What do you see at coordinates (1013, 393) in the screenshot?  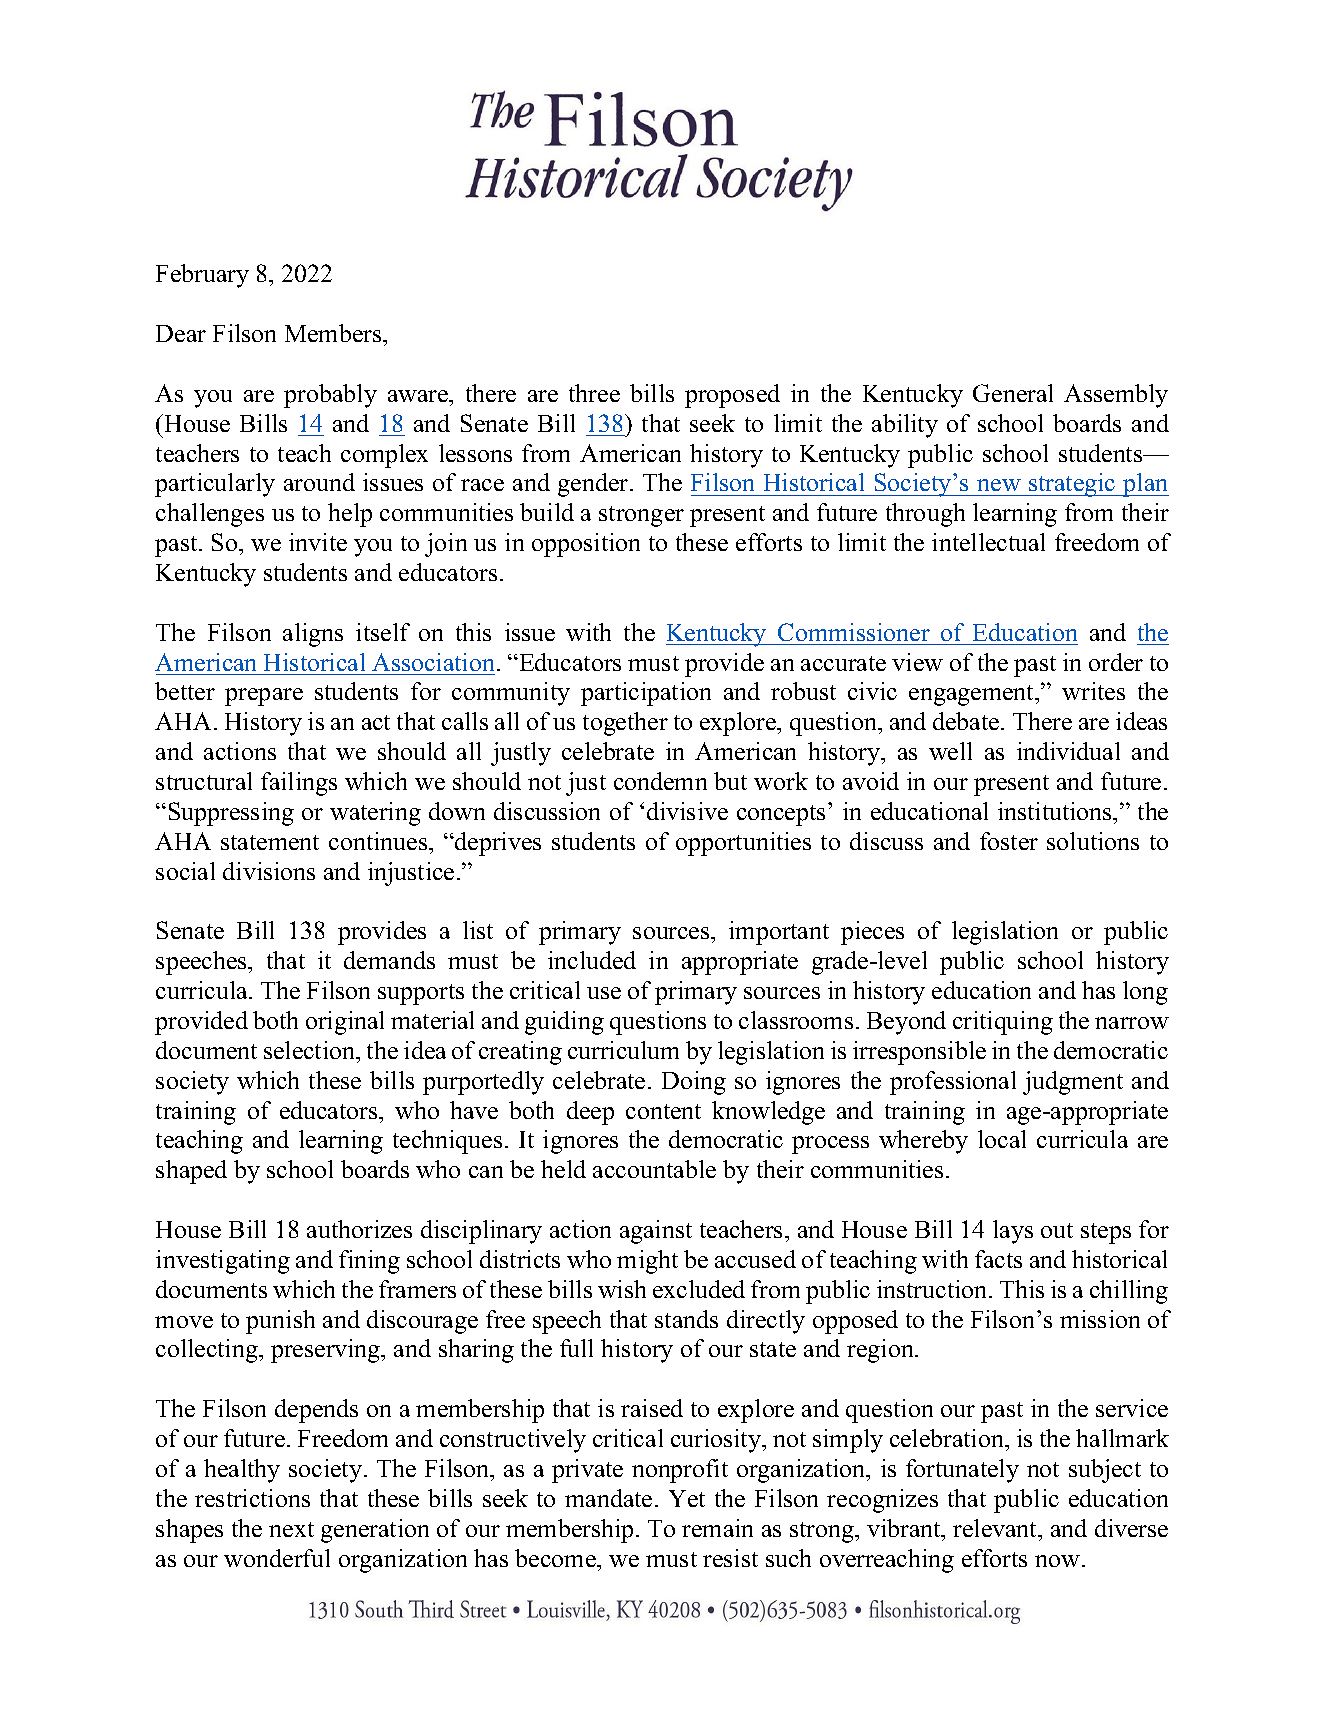 I see `General` at bounding box center [1013, 393].
